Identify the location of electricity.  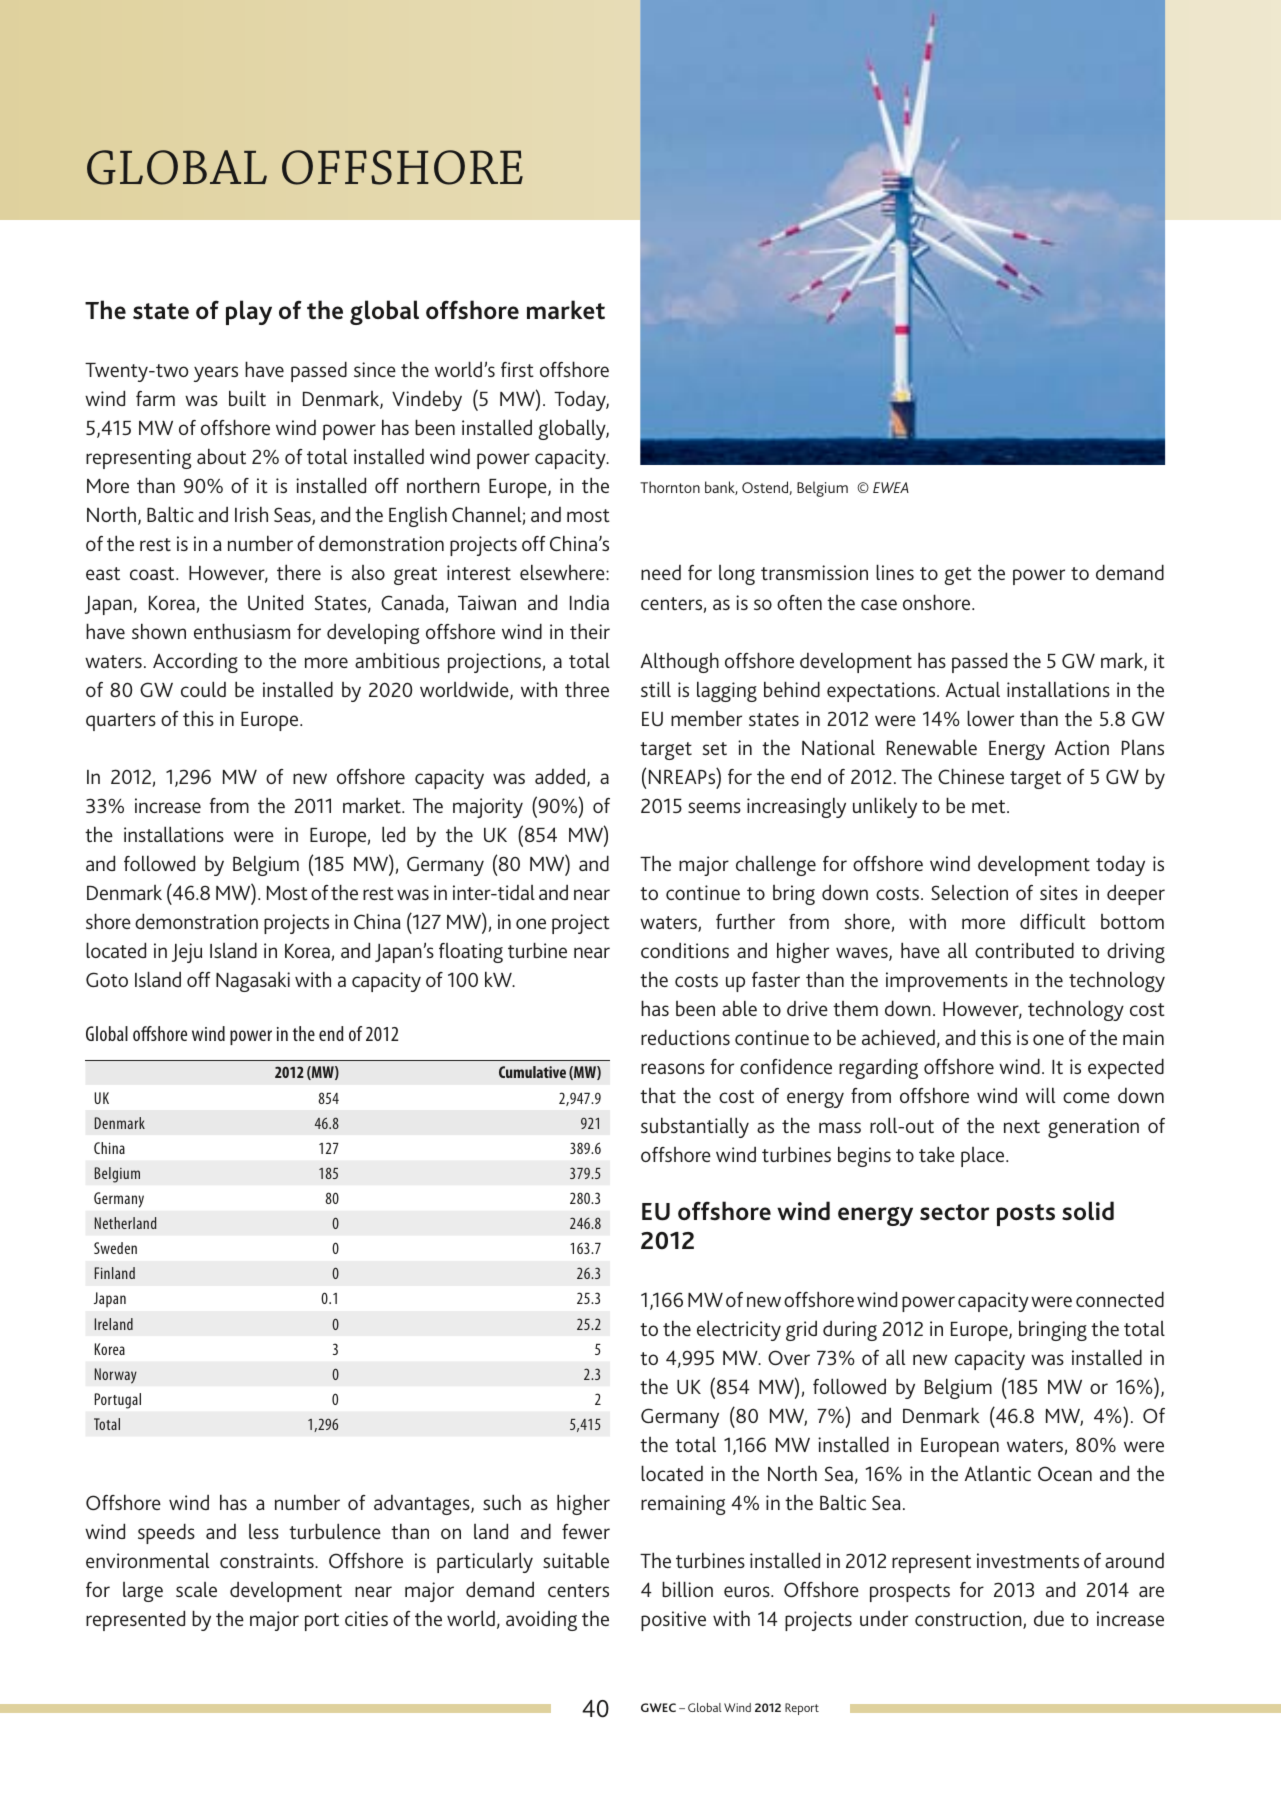
(739, 1330).
